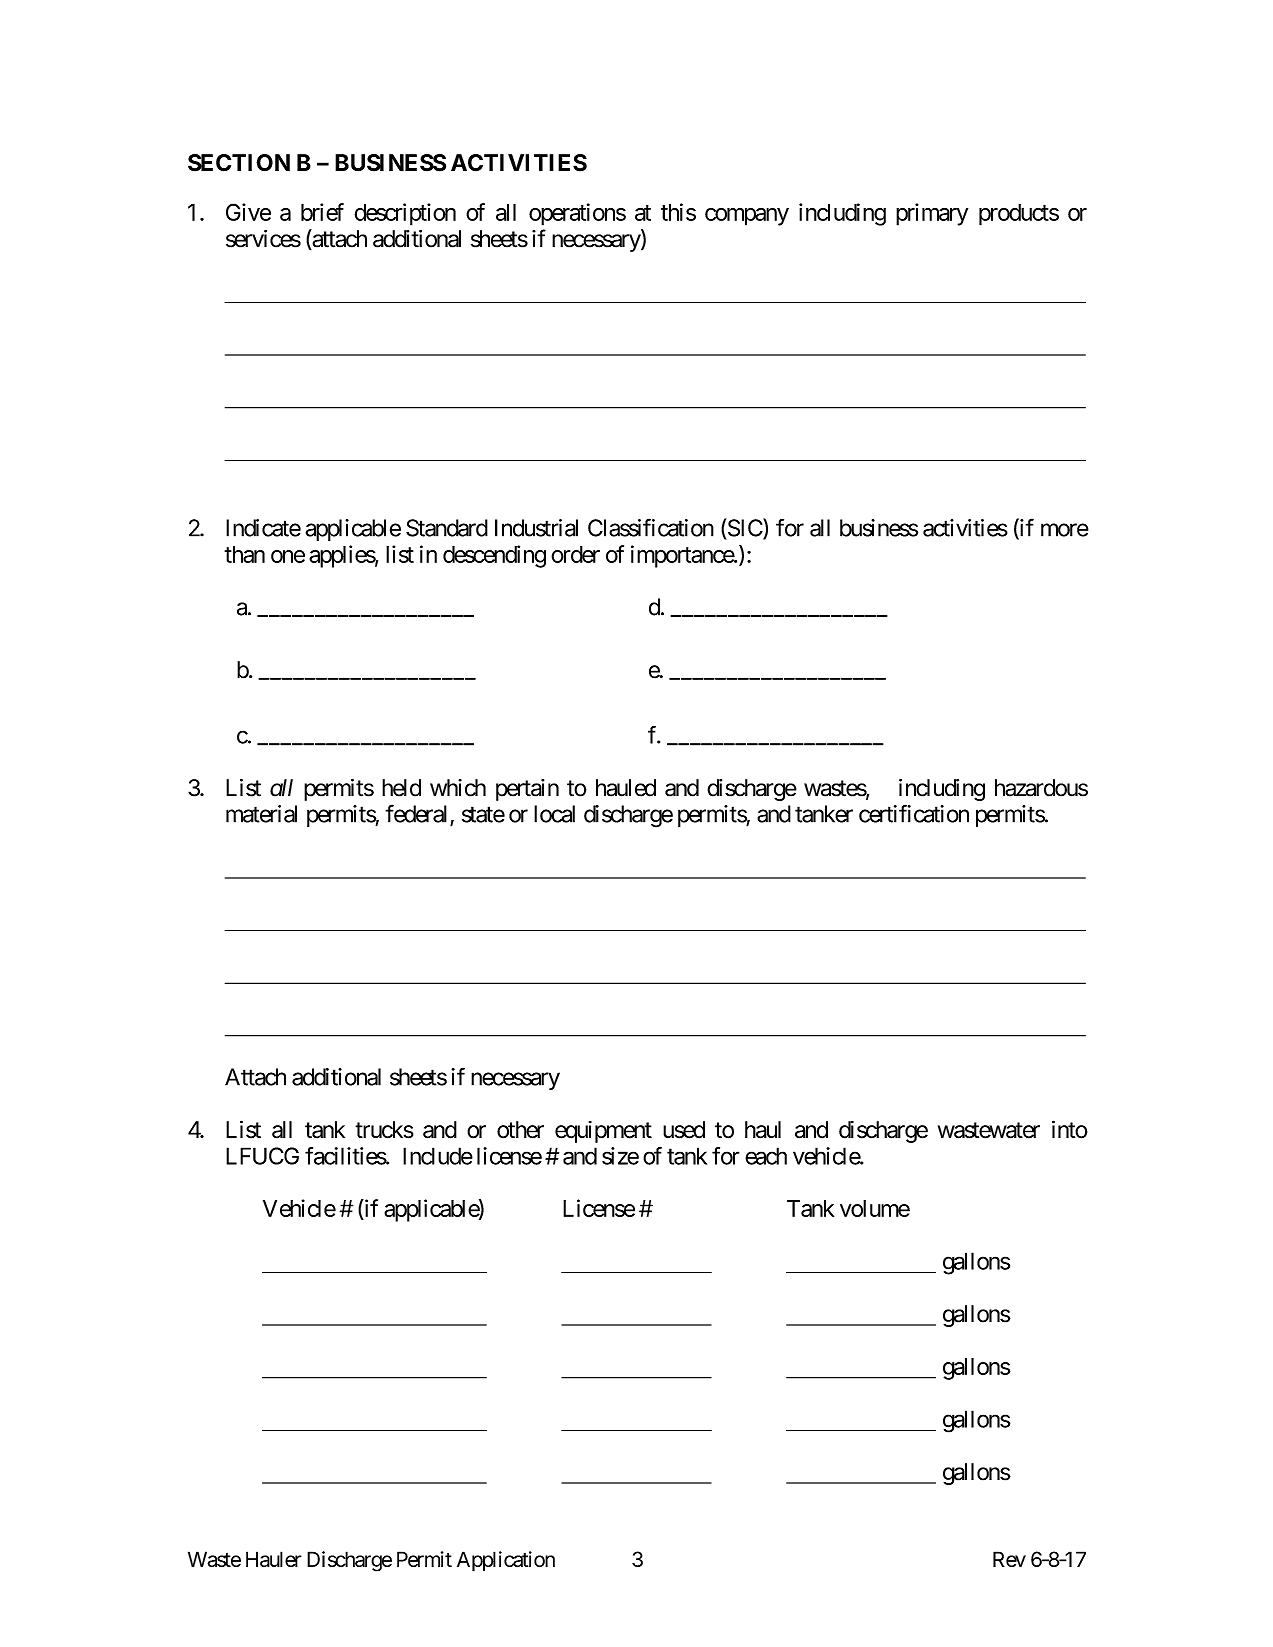 The width and height of the image is (1273, 1647). What do you see at coordinates (932, 214) in the image?
I see `primary` at bounding box center [932, 214].
